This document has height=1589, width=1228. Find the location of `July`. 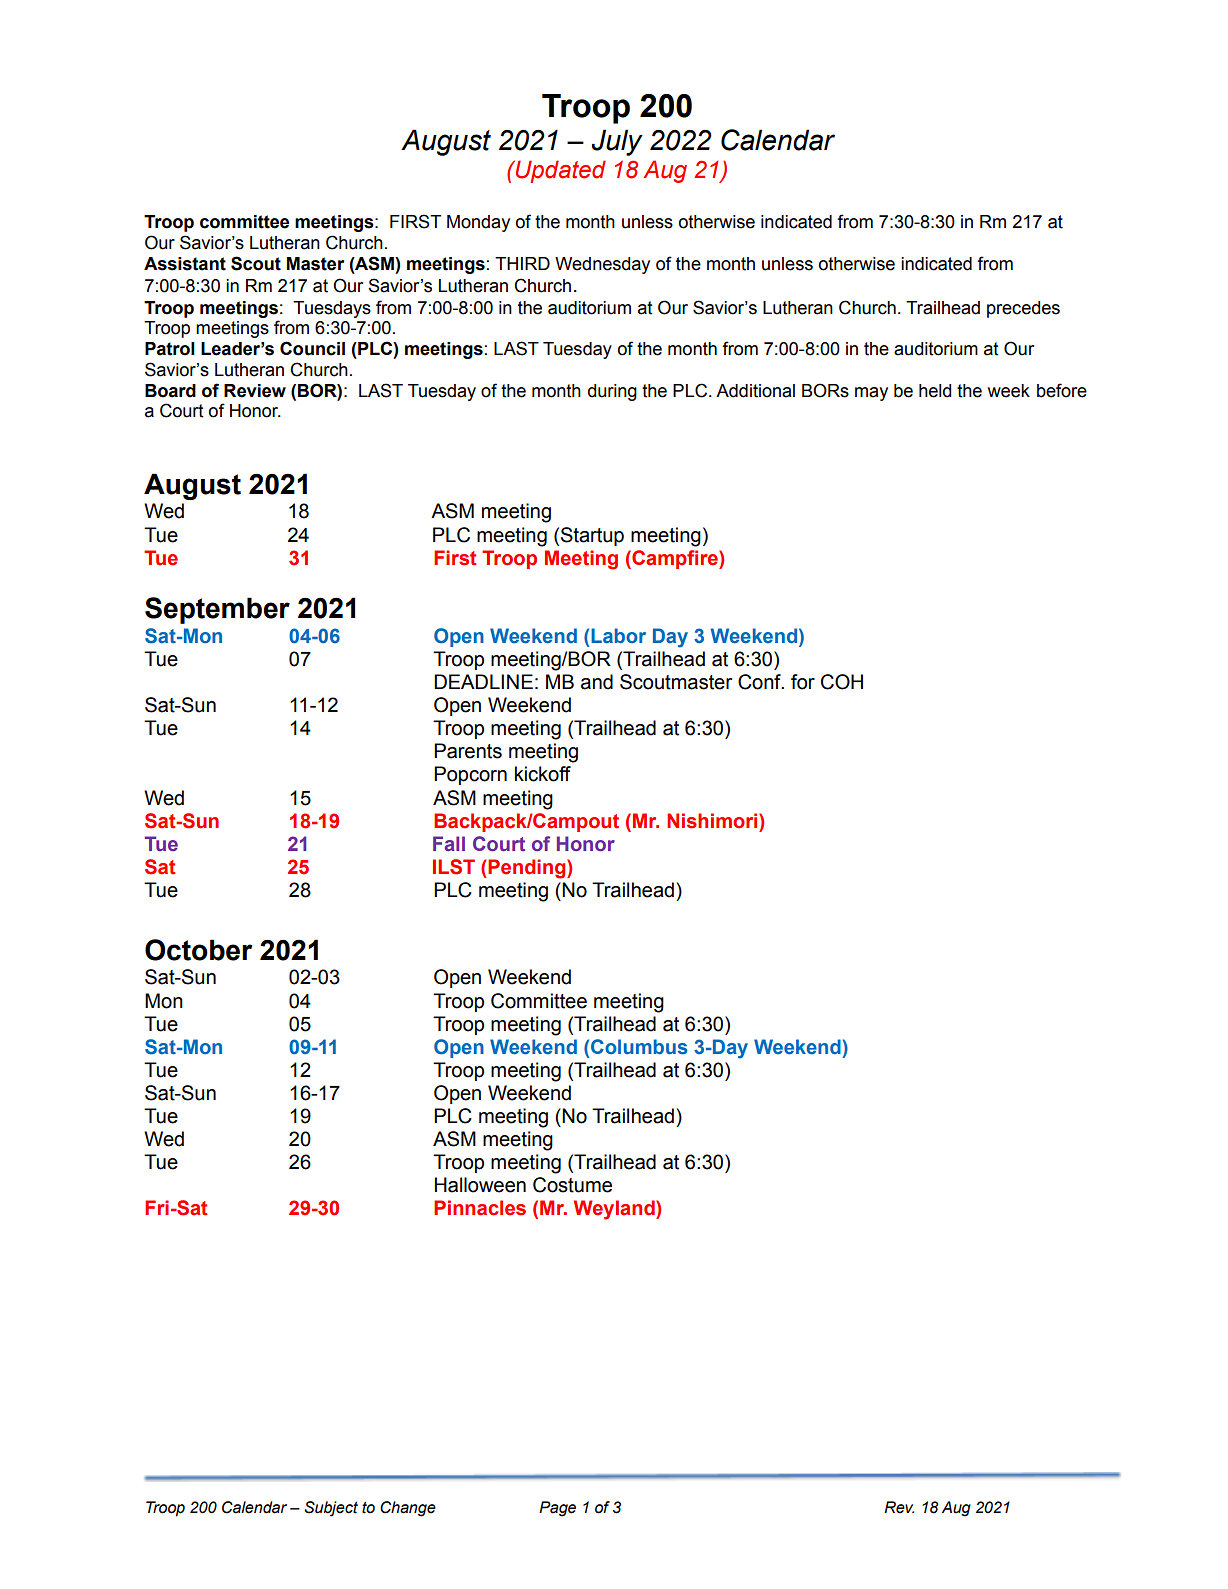

July is located at coordinates (617, 142).
